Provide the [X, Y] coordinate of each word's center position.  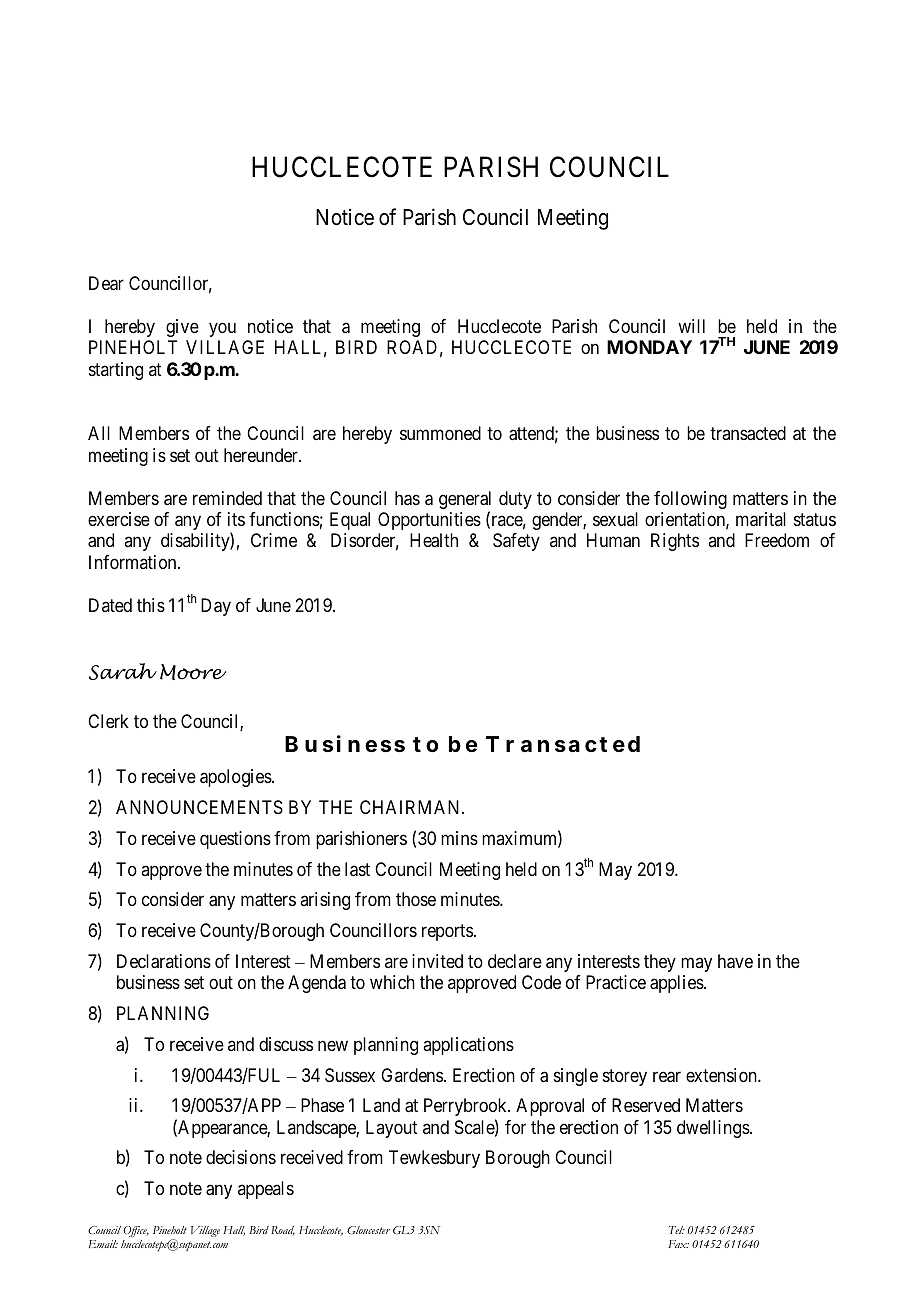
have [735, 961]
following [690, 500]
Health [434, 540]
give [182, 328]
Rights [675, 542]
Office [136, 1233]
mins [459, 838]
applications [468, 1046]
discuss [286, 1044]
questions [235, 840]
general [465, 501]
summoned [440, 433]
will [691, 326]
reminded [227, 498]
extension [722, 1075]
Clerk [108, 721]
